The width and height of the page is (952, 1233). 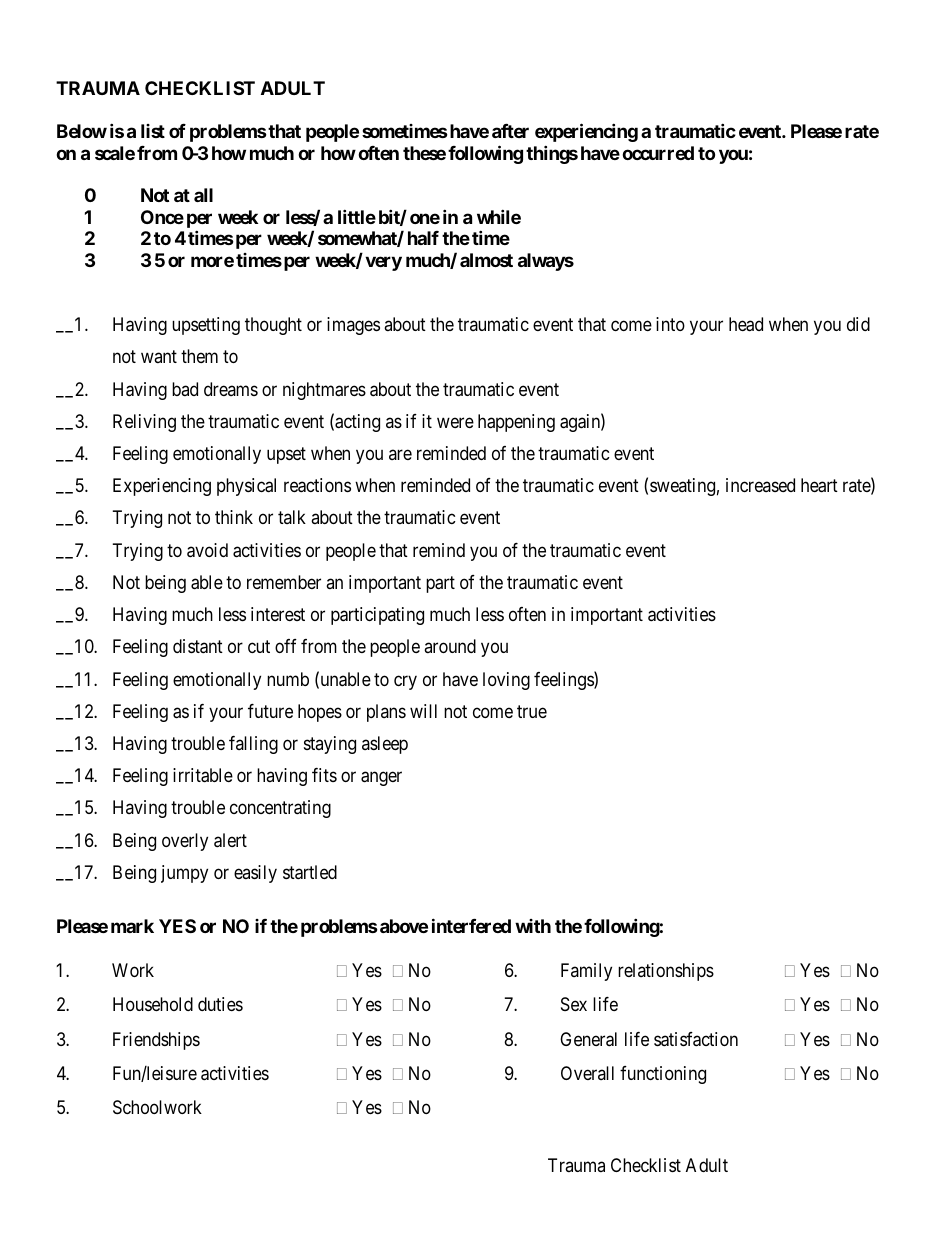 I want to click on increased, so click(x=760, y=485).
